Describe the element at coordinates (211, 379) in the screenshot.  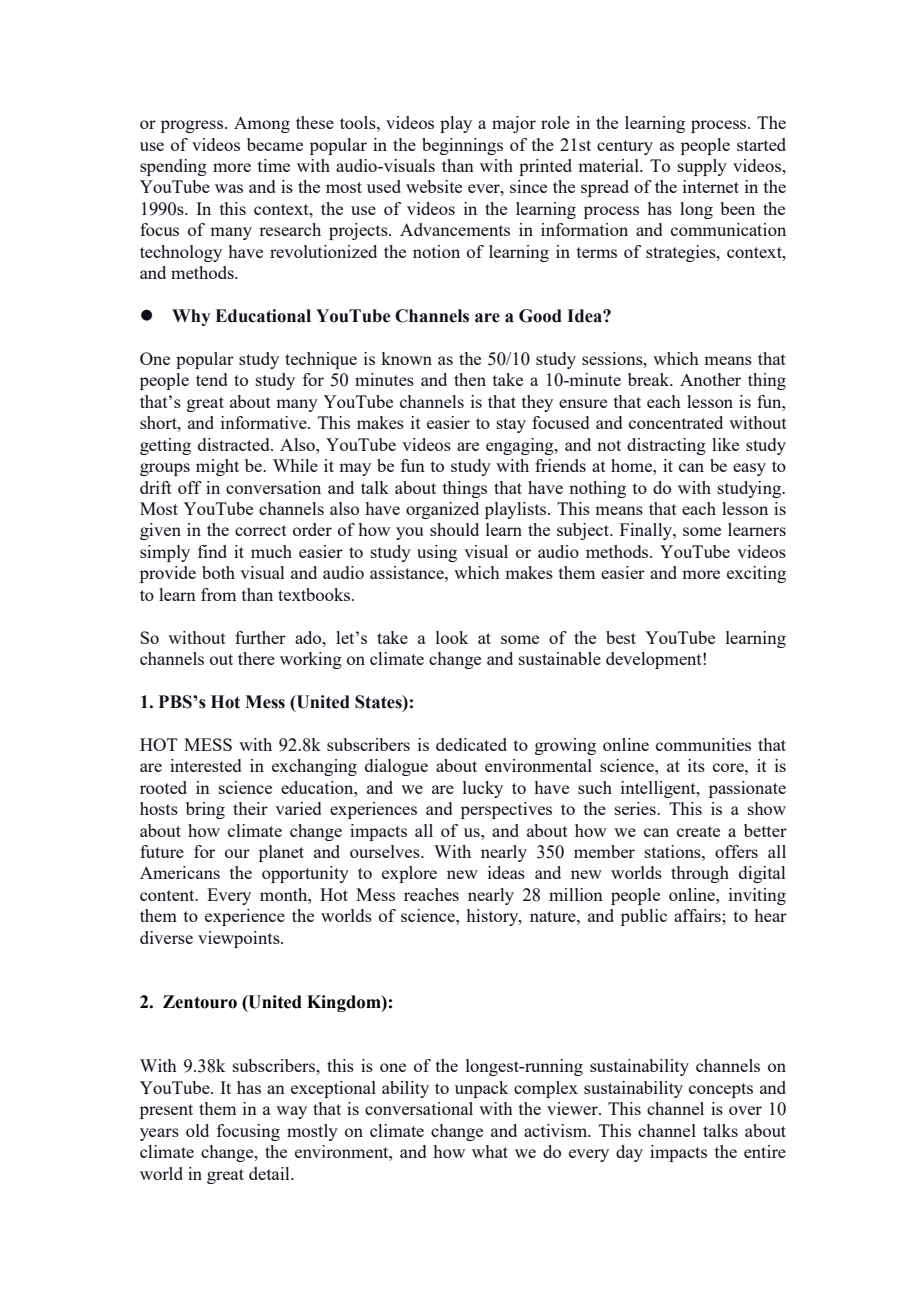
I see `tend` at that location.
